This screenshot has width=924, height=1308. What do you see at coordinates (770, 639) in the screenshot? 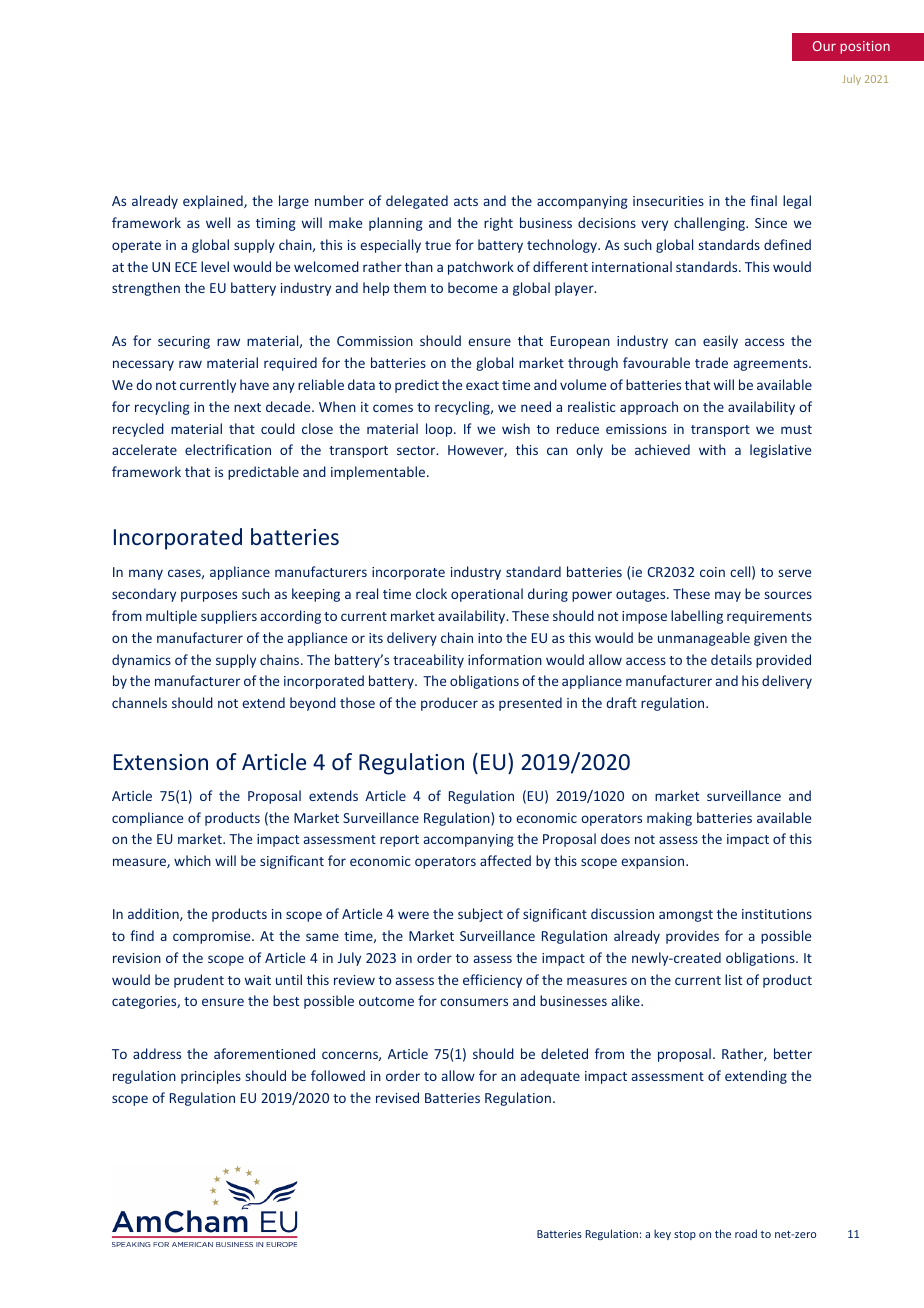
I see `given` at bounding box center [770, 639].
